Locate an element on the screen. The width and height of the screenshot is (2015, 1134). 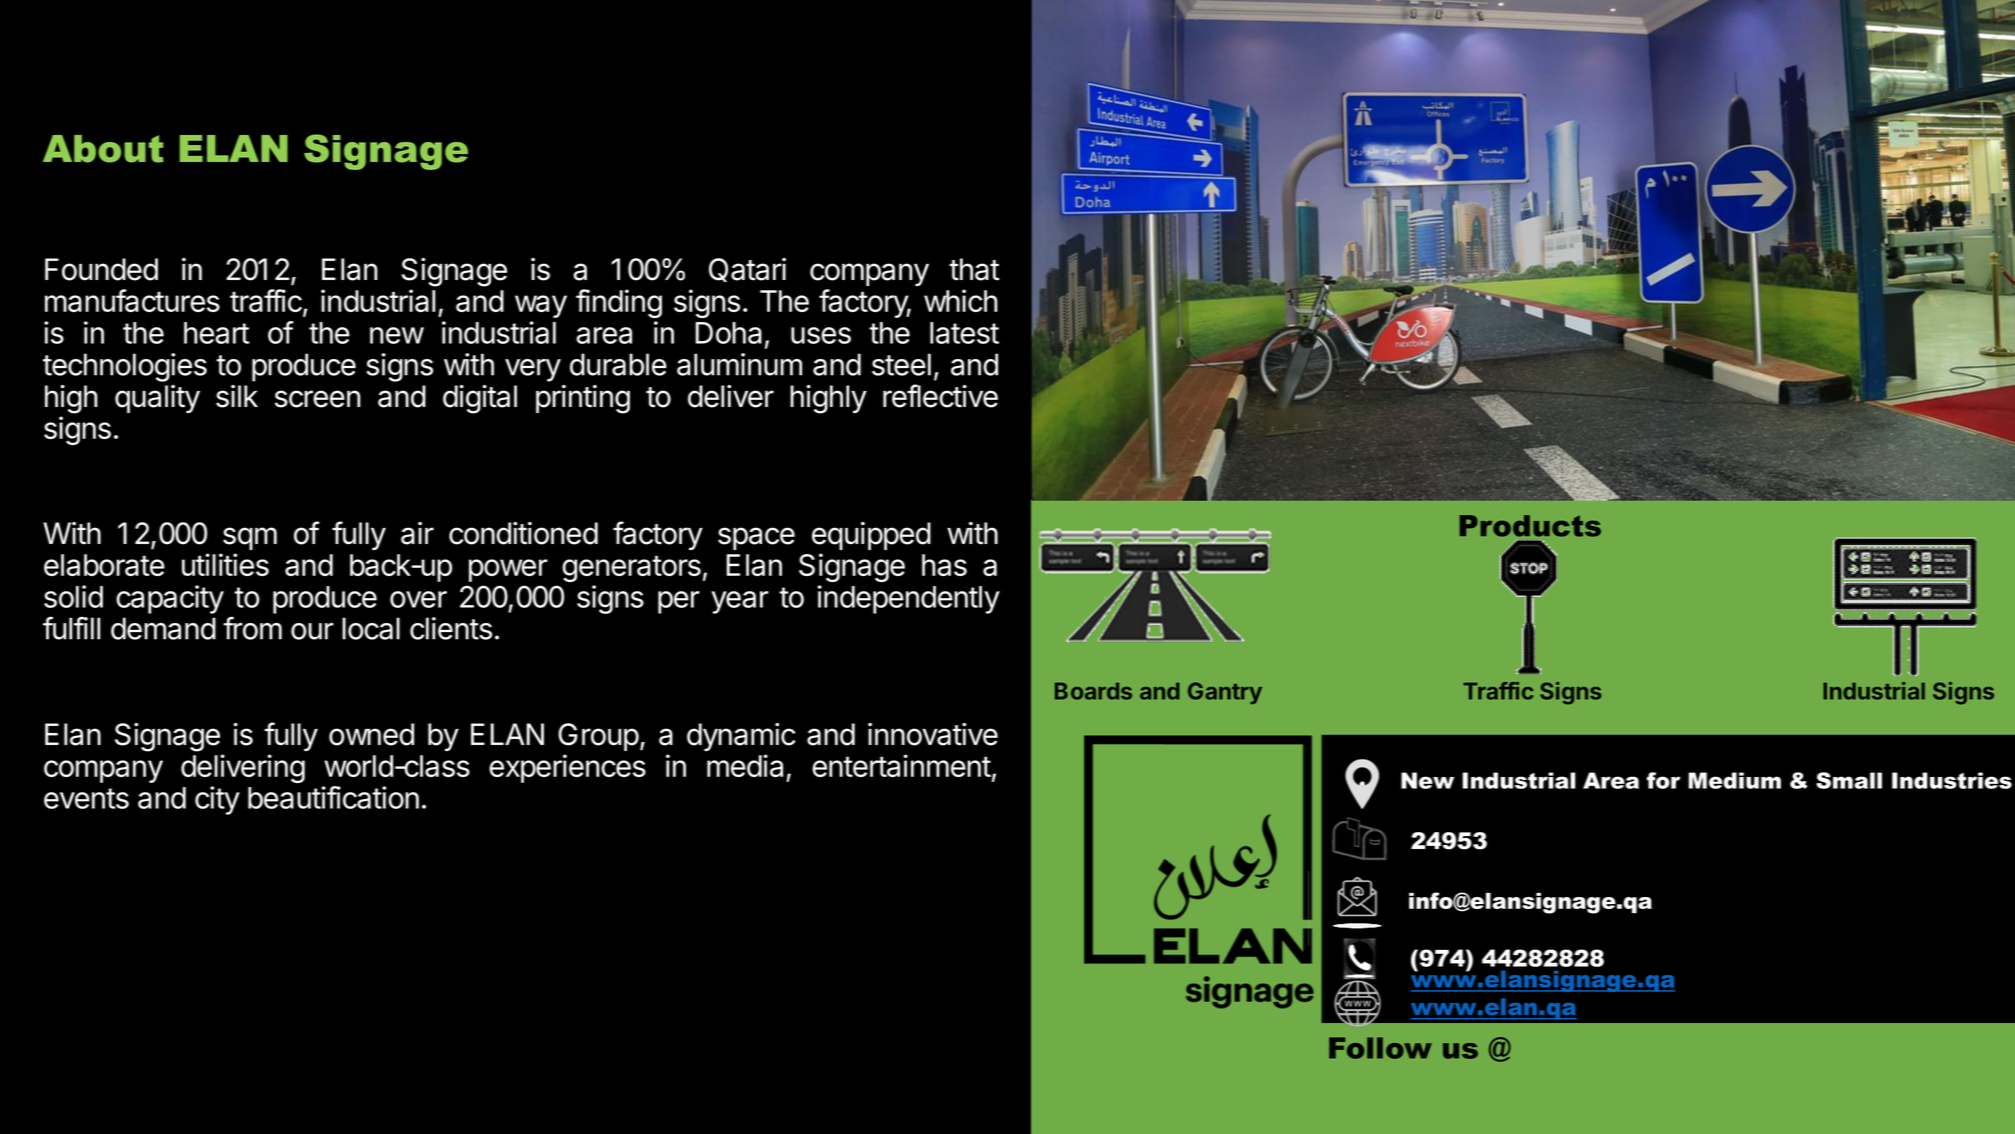
reflective is located at coordinates (940, 396).
